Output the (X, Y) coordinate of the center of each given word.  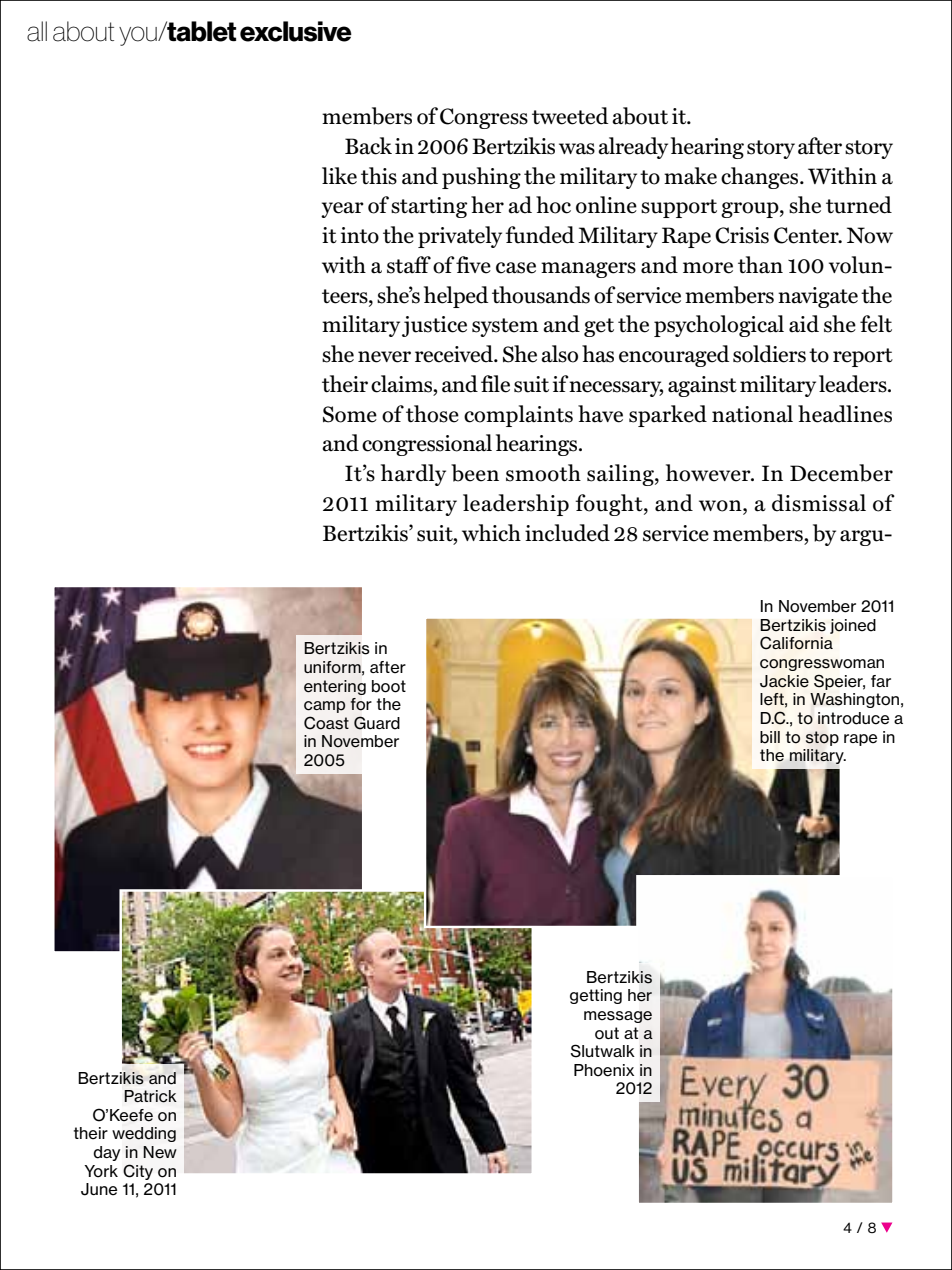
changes (761, 178)
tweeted (570, 116)
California (796, 643)
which (491, 533)
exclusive (296, 31)
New (160, 1152)
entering (335, 687)
